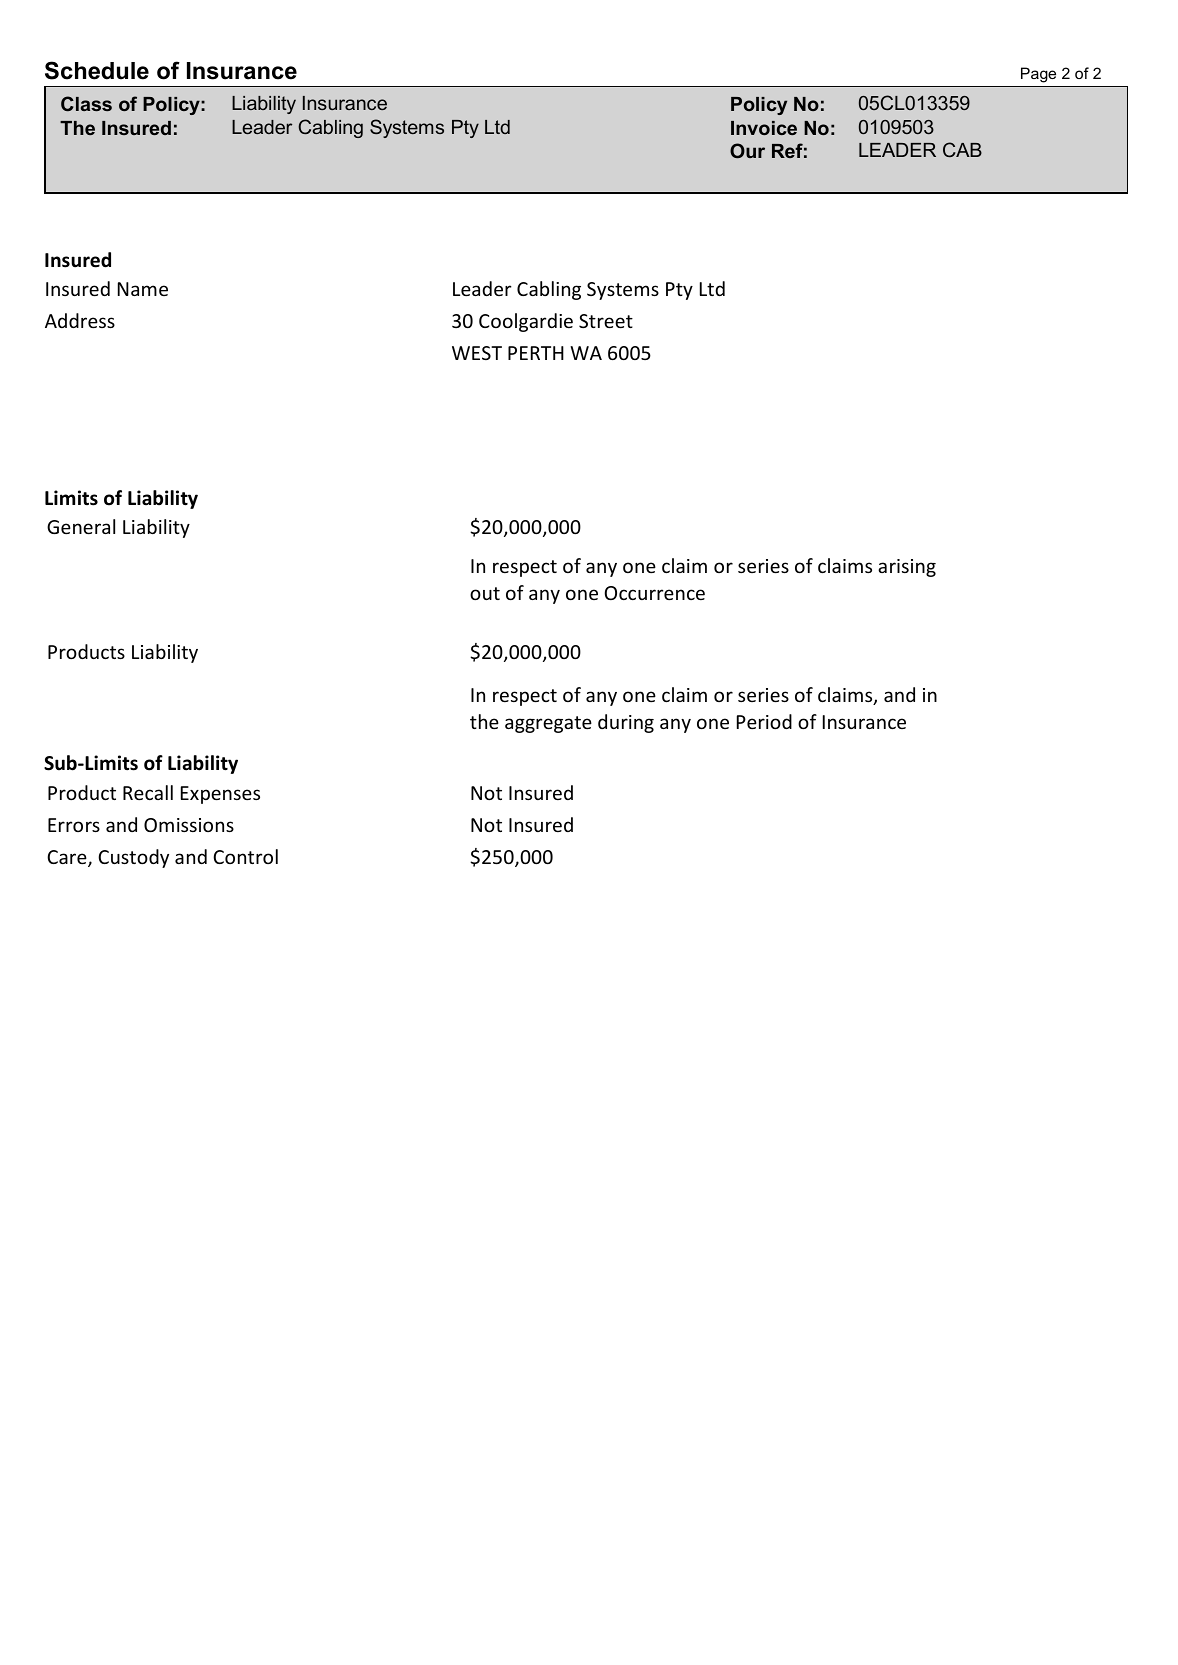  Describe the element at coordinates (86, 103) in the document. I see `Class` at that location.
